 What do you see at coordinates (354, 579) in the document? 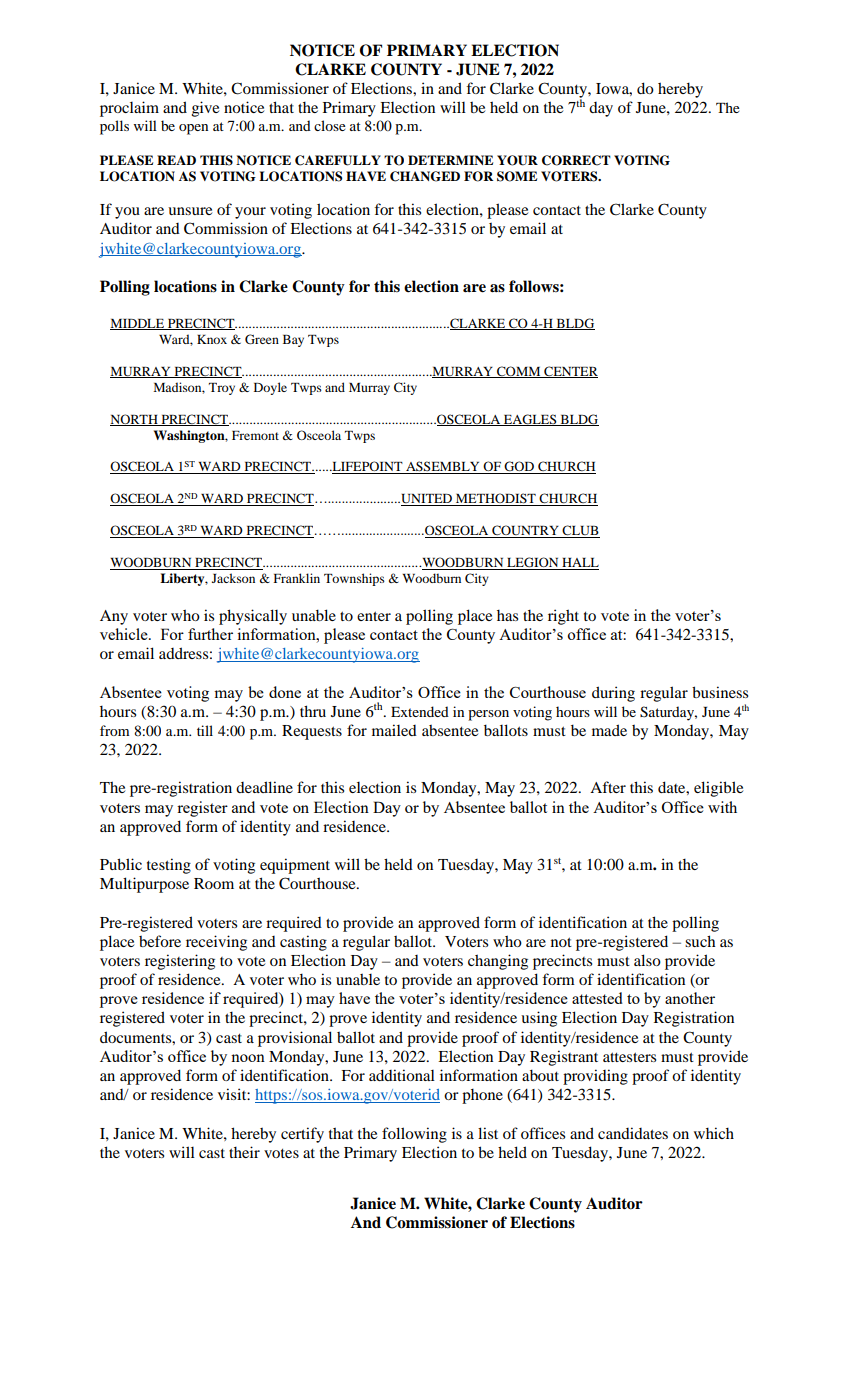
I see `Townships` at bounding box center [354, 579].
